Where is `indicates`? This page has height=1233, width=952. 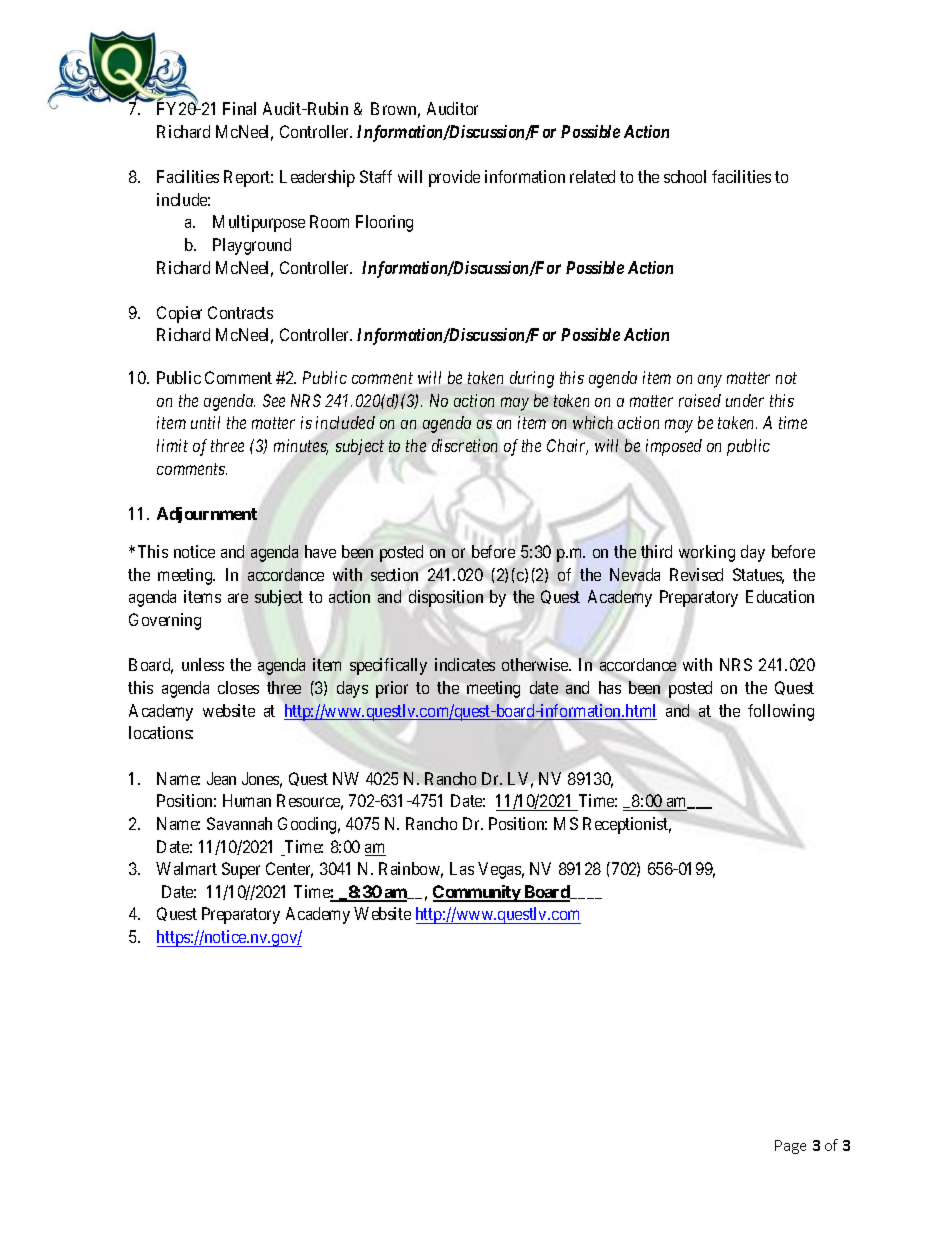 indicates is located at coordinates (465, 664).
